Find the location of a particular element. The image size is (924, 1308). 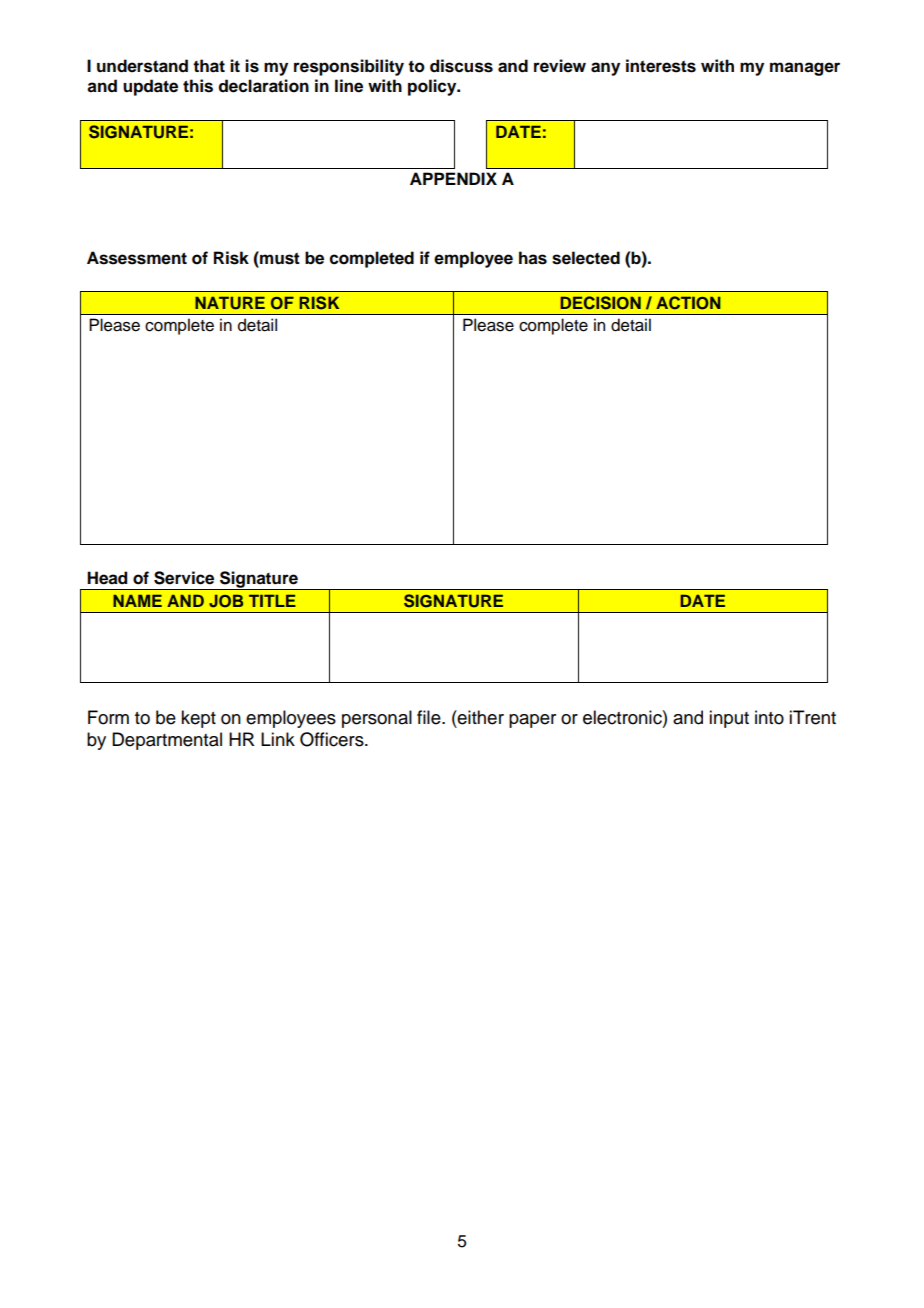

kept is located at coordinates (198, 719).
